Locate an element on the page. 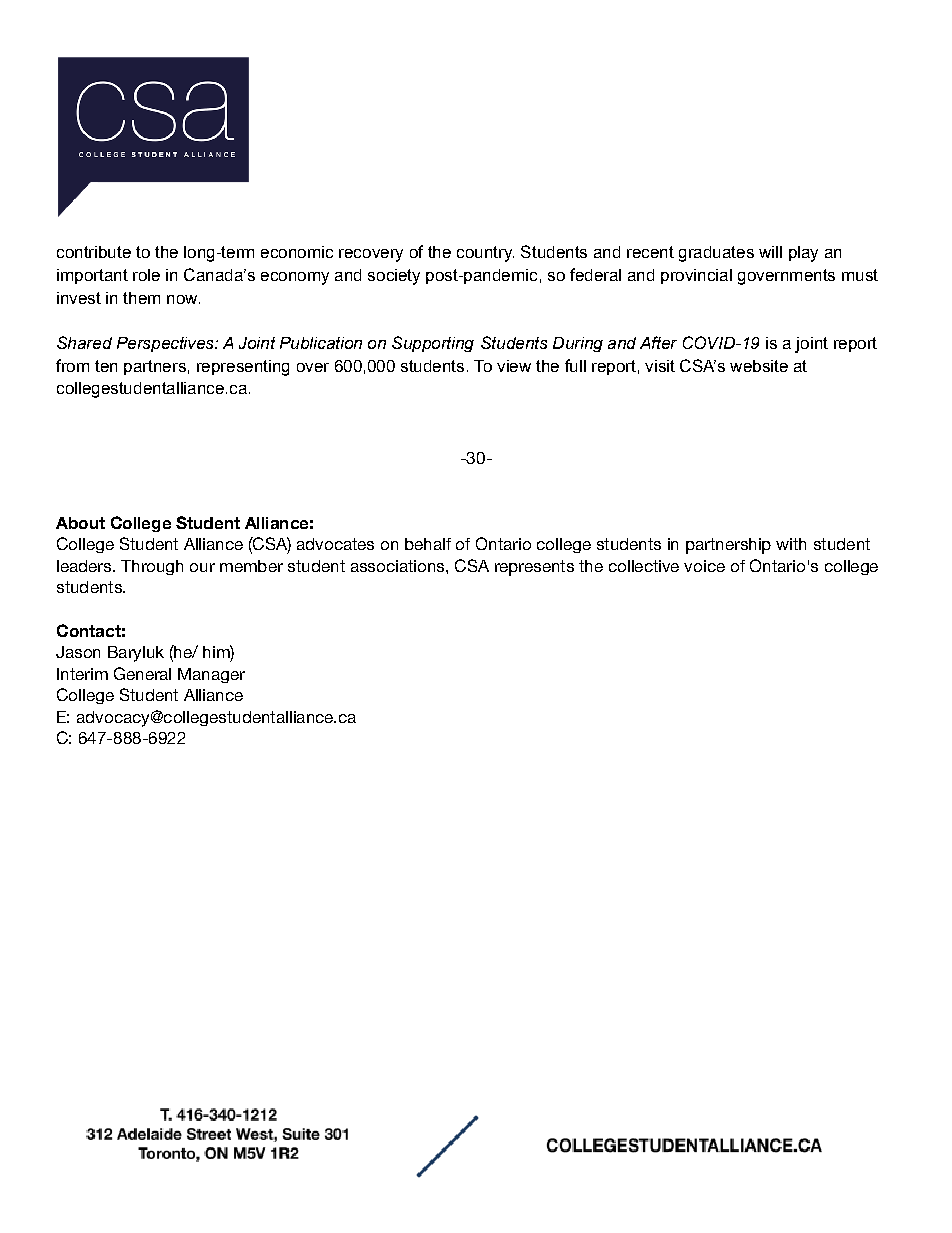 The width and height of the page is (952, 1233). with is located at coordinates (791, 544).
